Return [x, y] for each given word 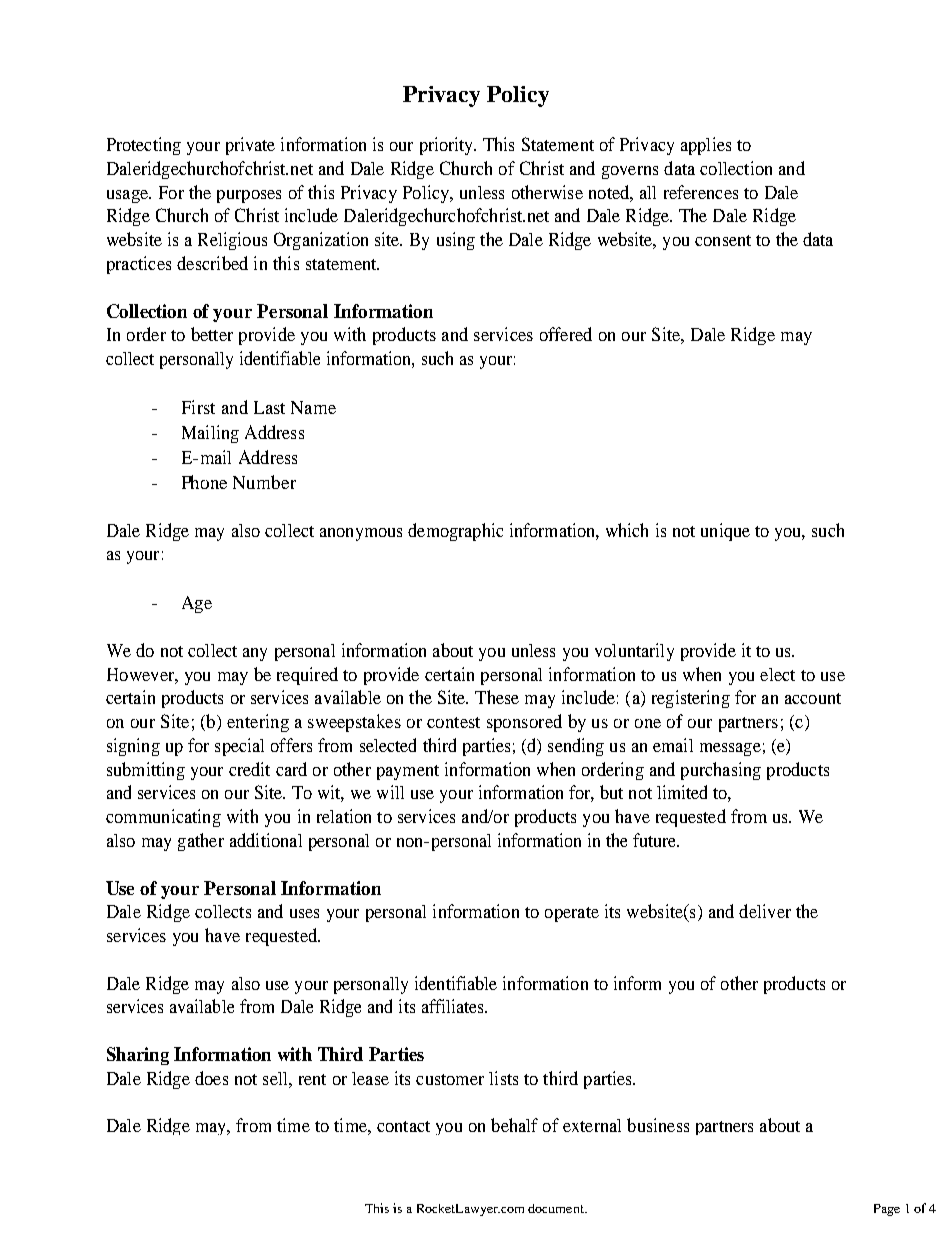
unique [725, 532]
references [701, 192]
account [813, 698]
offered [566, 334]
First [198, 407]
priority [447, 146]
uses [304, 913]
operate [572, 914]
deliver [765, 911]
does [211, 1078]
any [255, 654]
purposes [249, 196]
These [497, 697]
